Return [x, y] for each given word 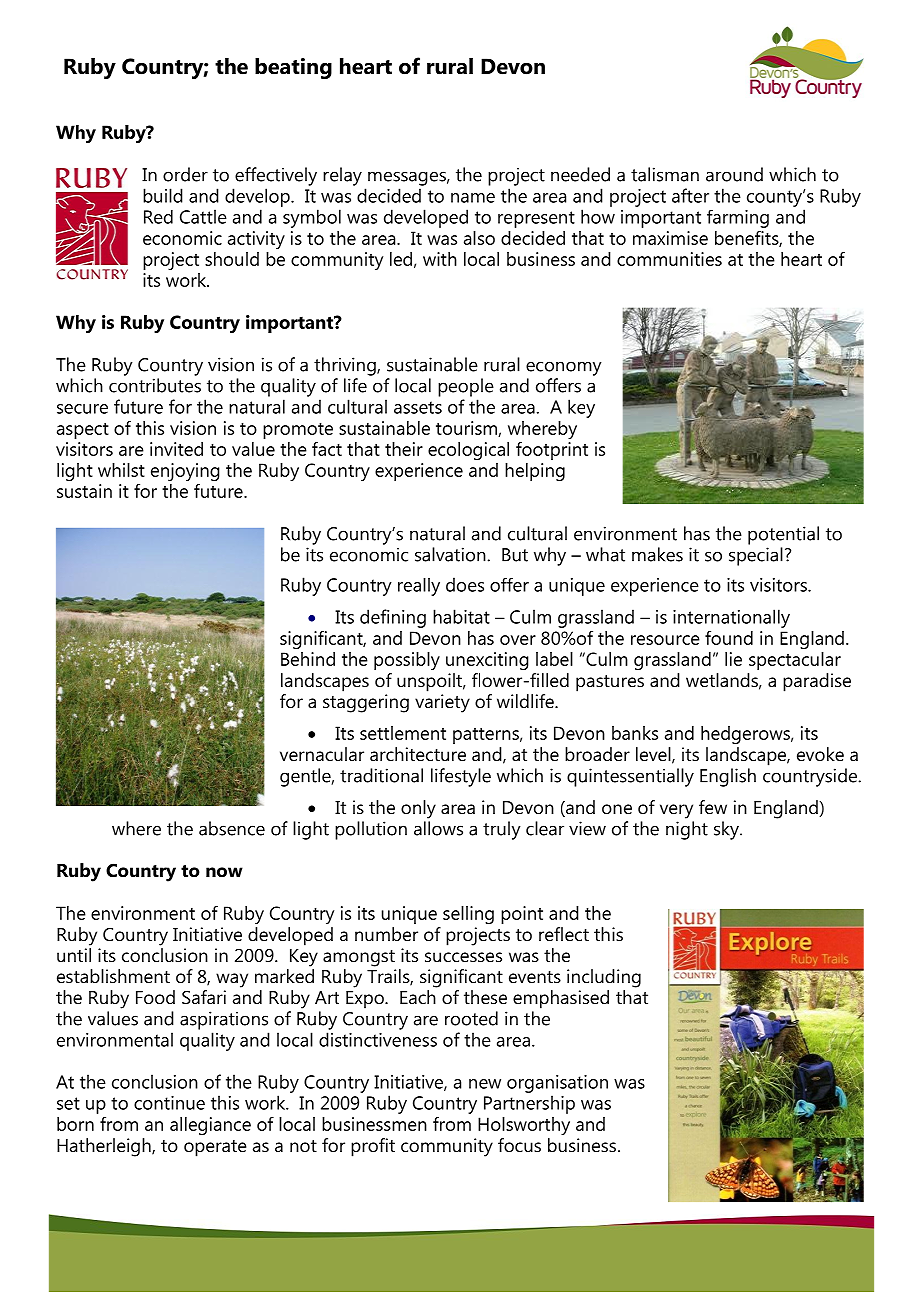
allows [438, 828]
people [466, 387]
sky [727, 830]
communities [669, 259]
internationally [731, 618]
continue [169, 1103]
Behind [308, 659]
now [224, 872]
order [185, 174]
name [473, 198]
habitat [461, 616]
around [734, 174]
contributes [155, 385]
